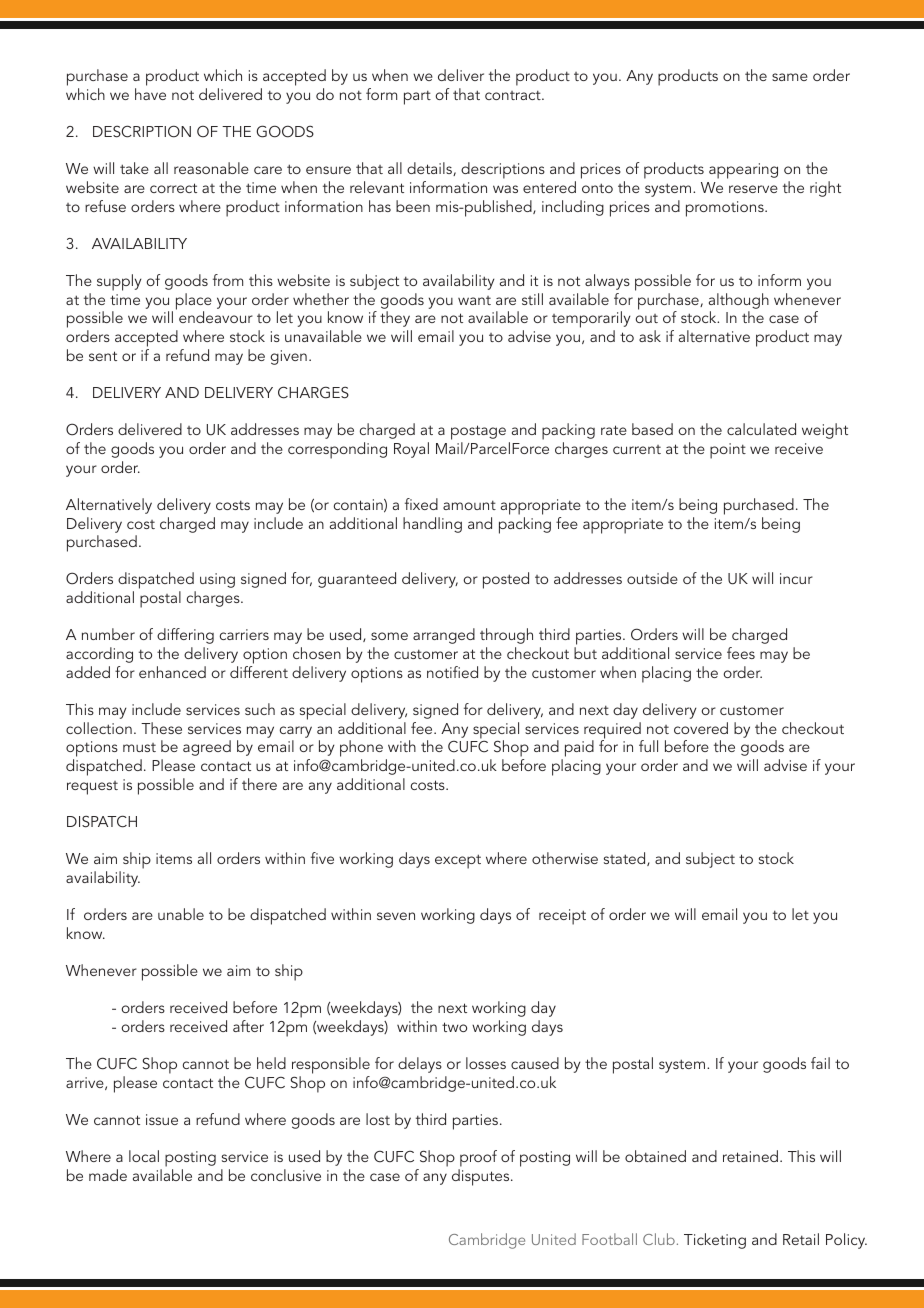  I want to click on amount, so click(469, 505).
